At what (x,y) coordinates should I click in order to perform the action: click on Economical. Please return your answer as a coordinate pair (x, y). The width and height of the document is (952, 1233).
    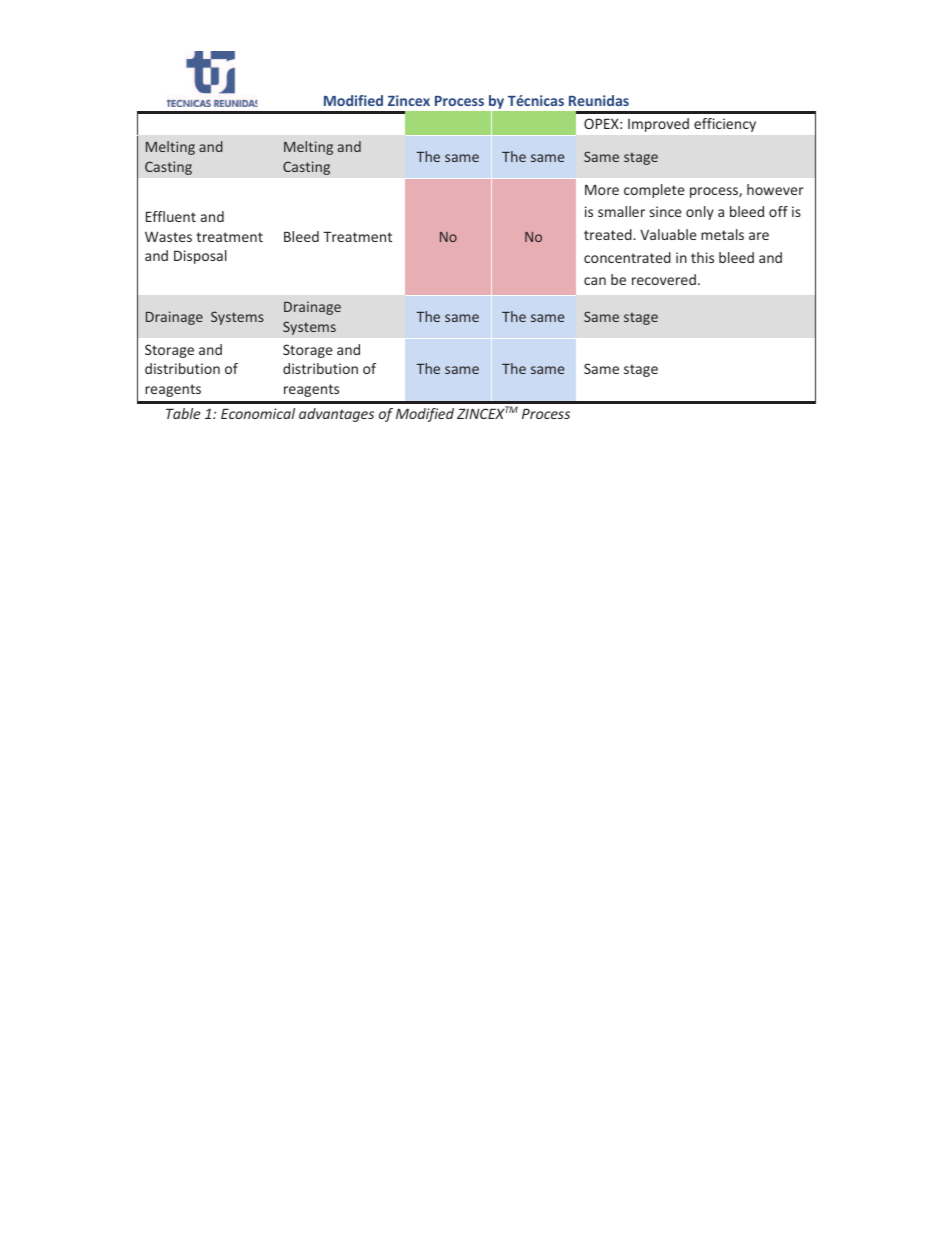
    Looking at the image, I should click on (258, 413).
